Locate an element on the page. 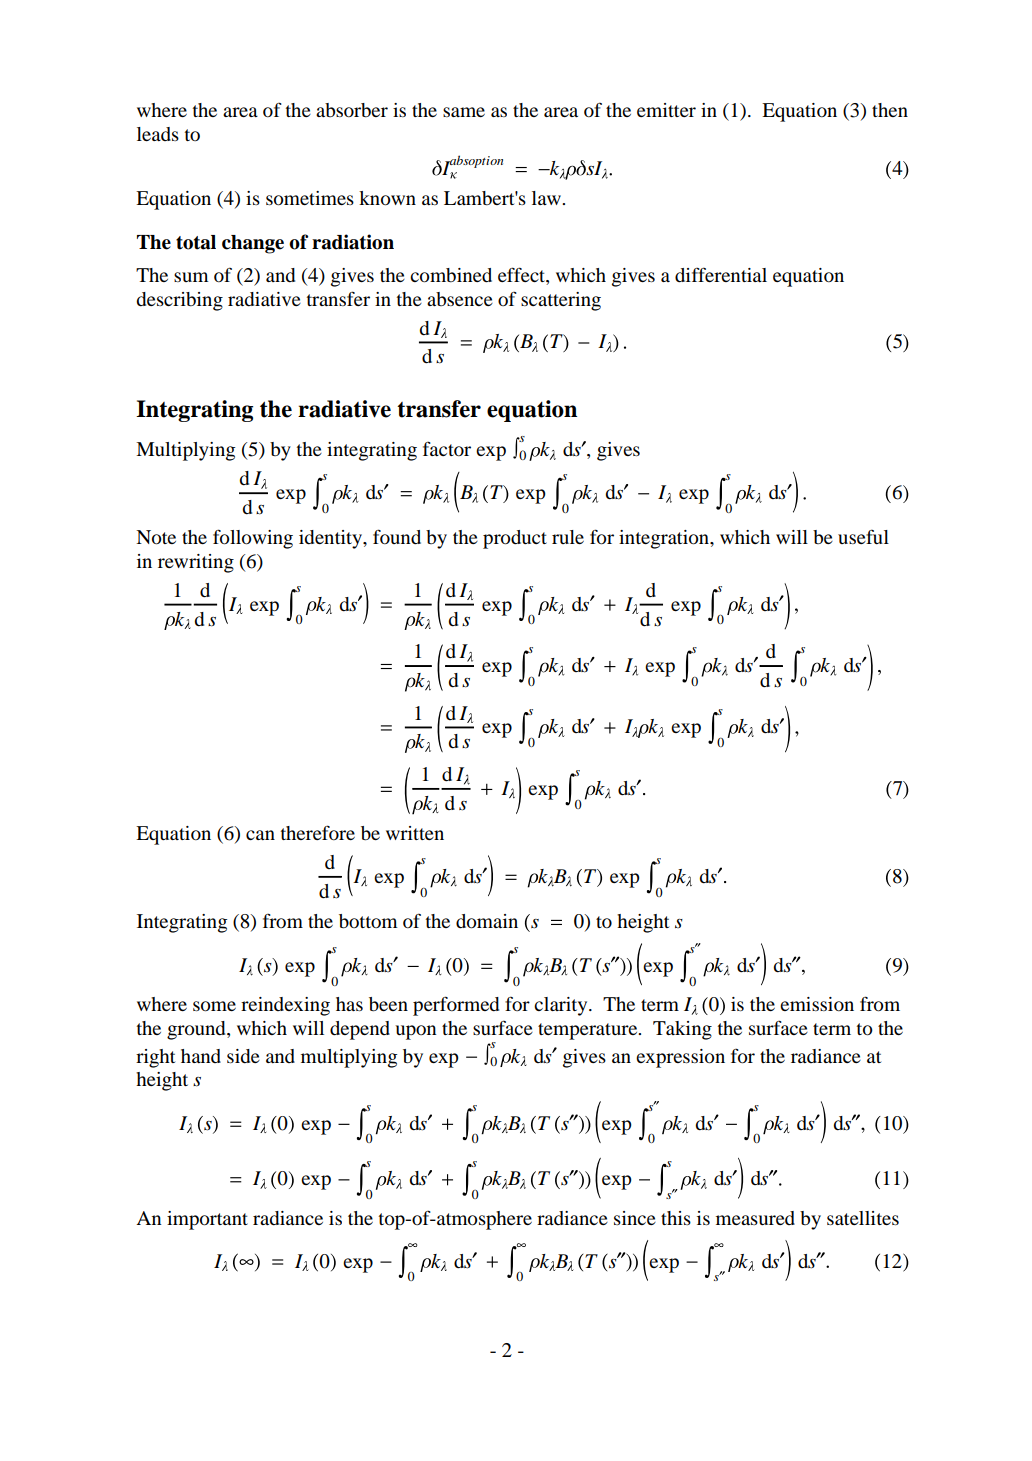 Image resolution: width=1032 pixels, height=1461 pixels. leads is located at coordinates (158, 134).
